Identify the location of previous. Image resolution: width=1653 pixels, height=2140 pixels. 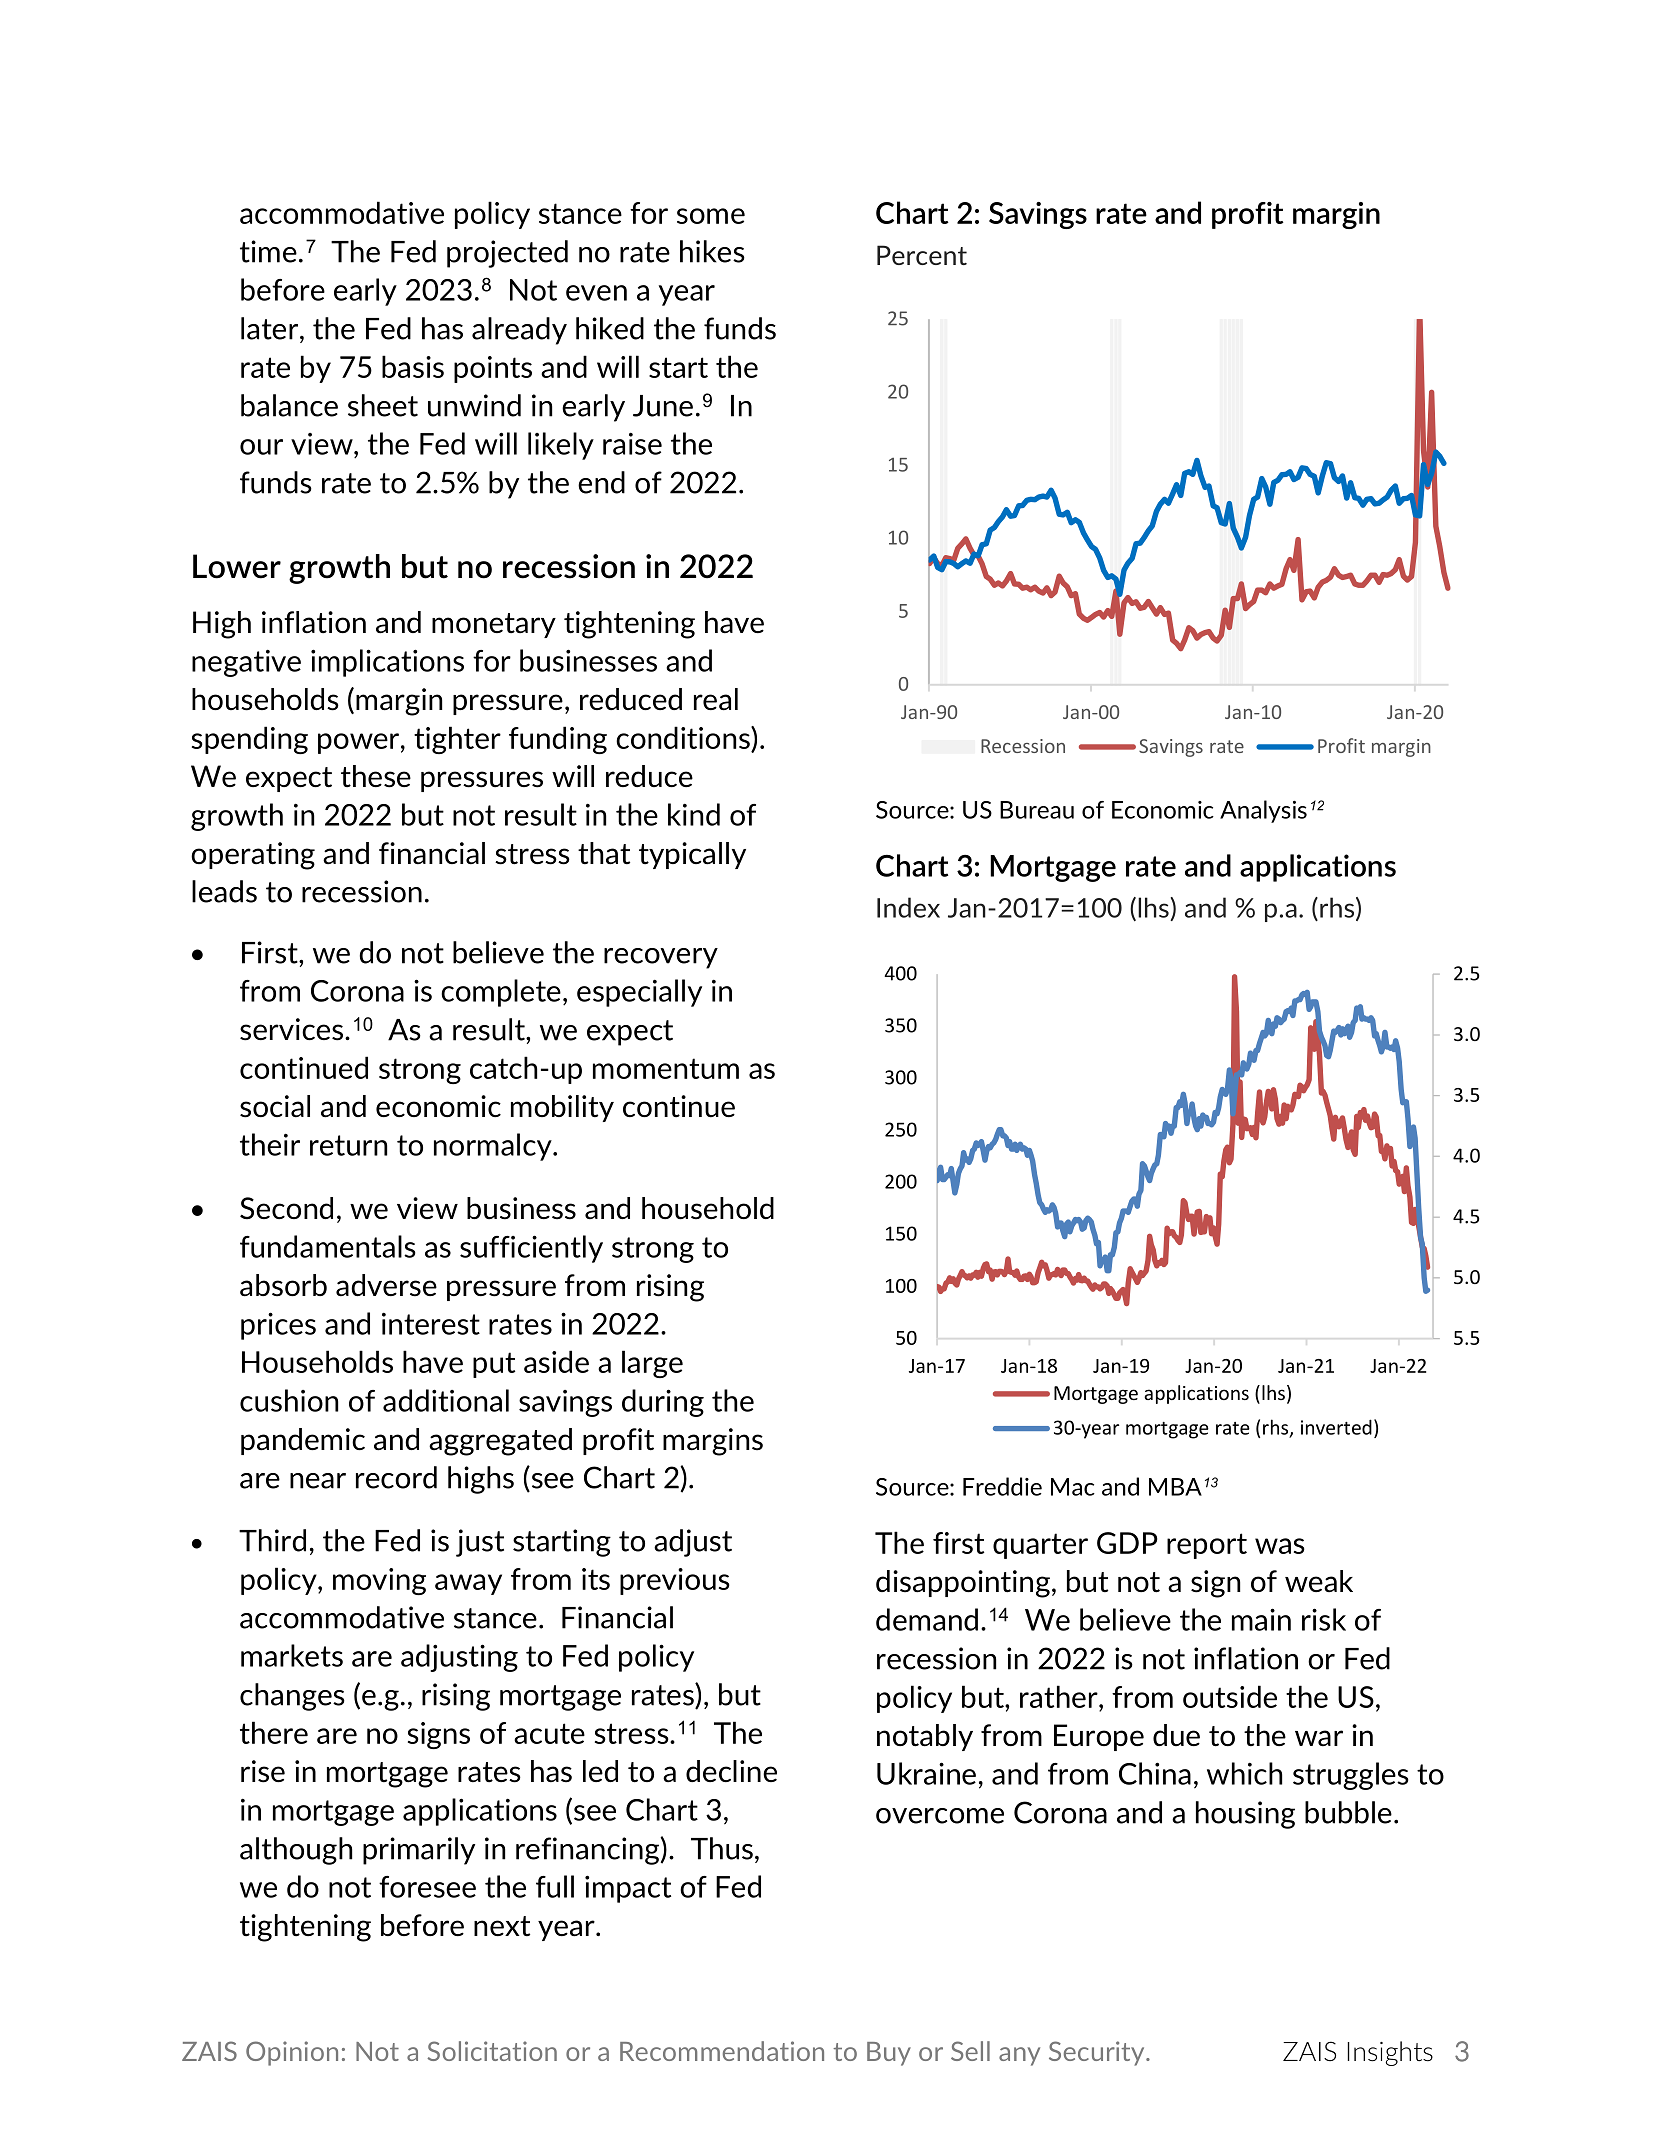
(675, 1581).
